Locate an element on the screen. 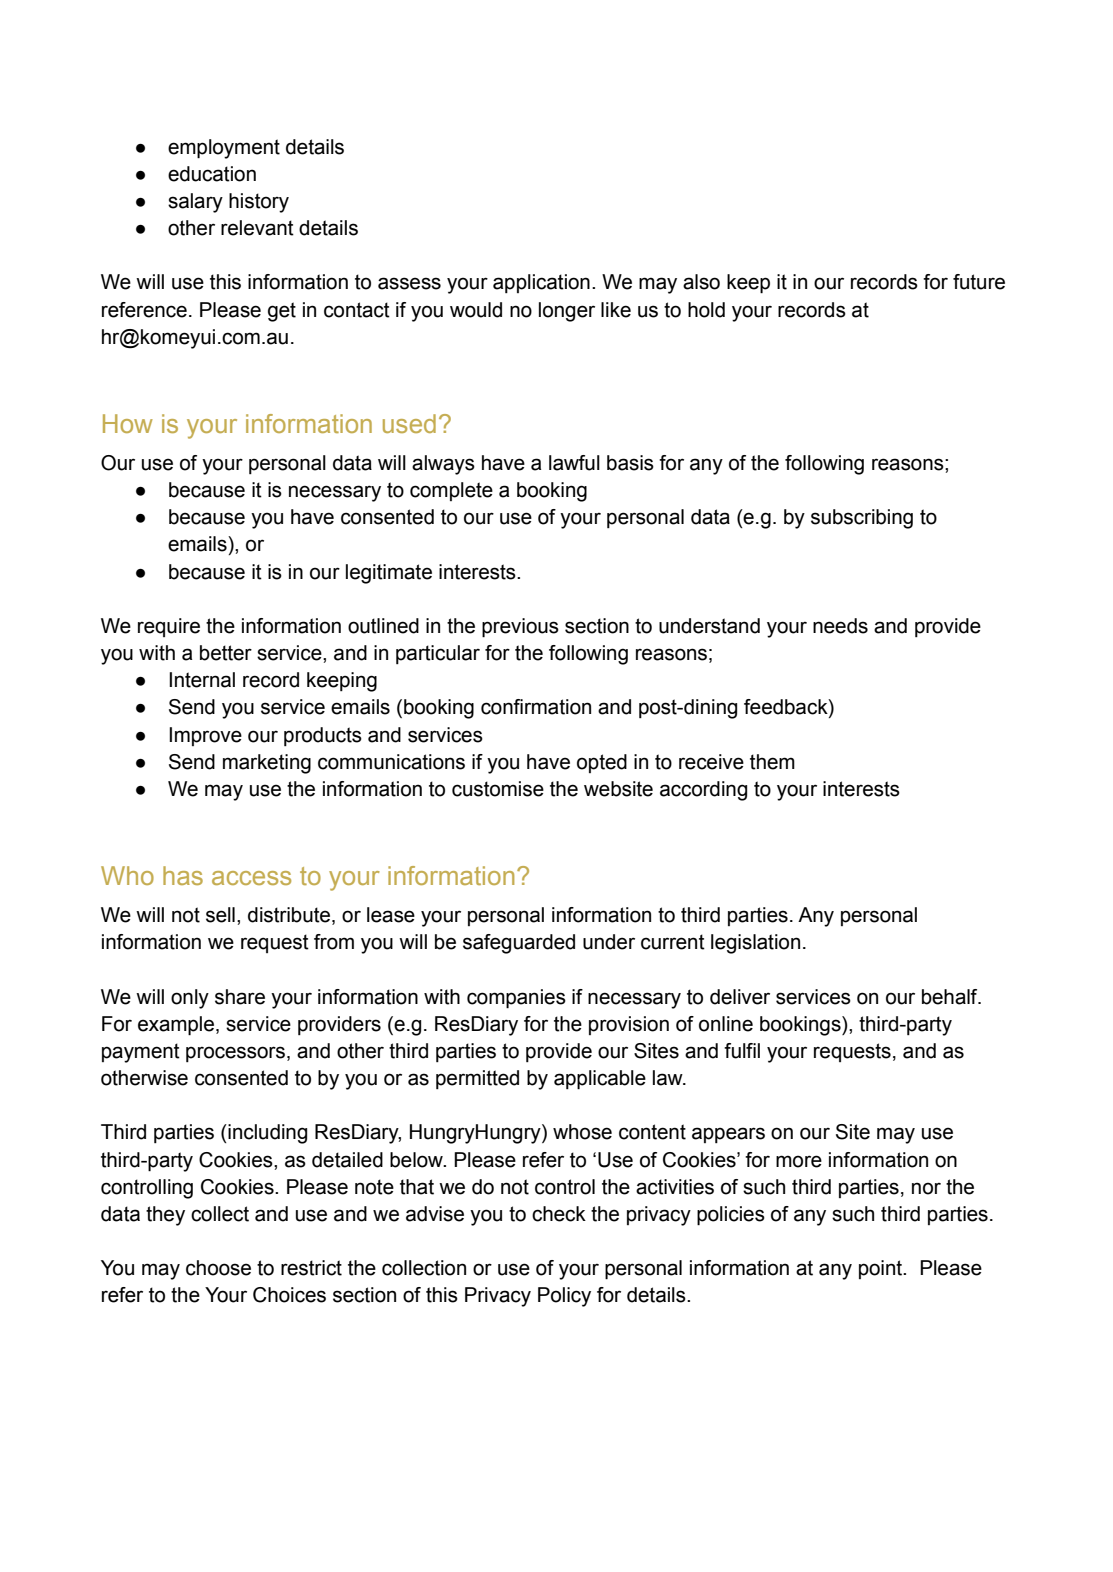 This screenshot has width=1113, height=1572. confirmation is located at coordinates (536, 707).
